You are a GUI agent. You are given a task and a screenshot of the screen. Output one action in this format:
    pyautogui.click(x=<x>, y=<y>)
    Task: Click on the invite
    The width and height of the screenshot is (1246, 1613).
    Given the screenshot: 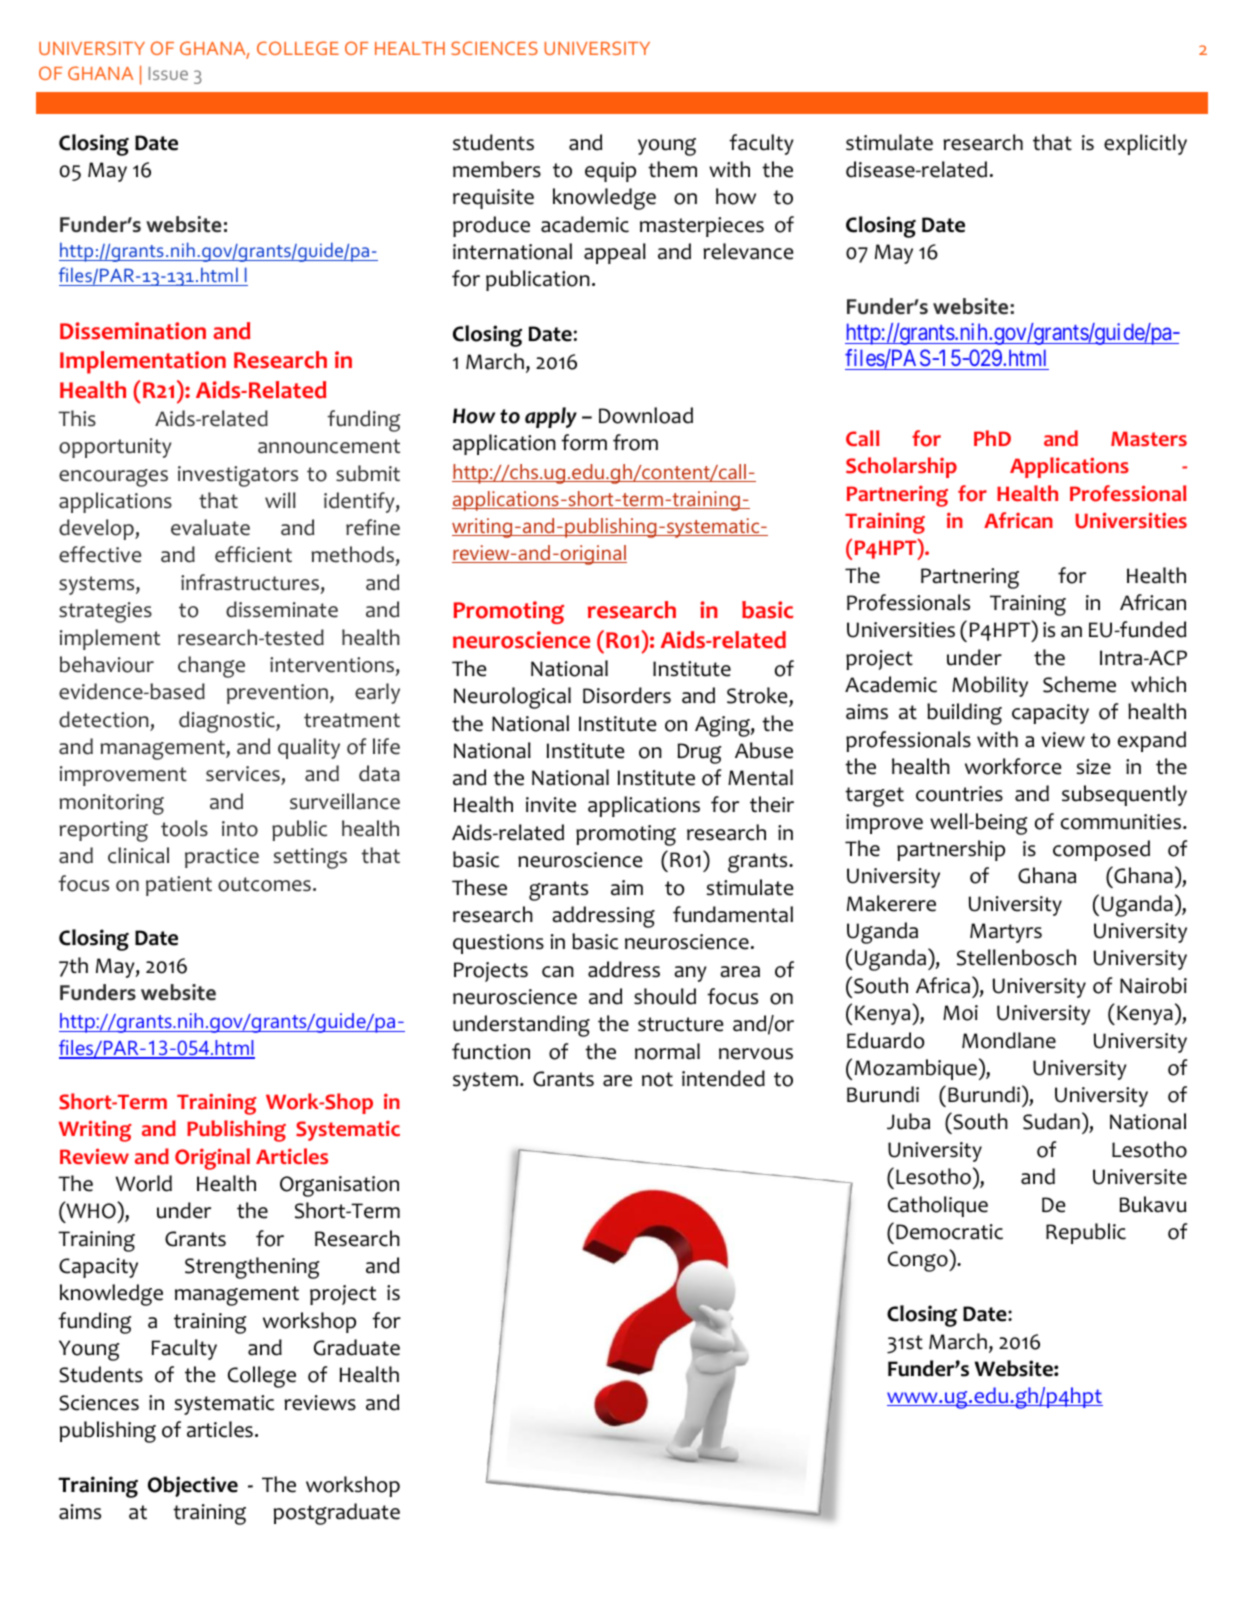 What is the action you would take?
    pyautogui.click(x=551, y=805)
